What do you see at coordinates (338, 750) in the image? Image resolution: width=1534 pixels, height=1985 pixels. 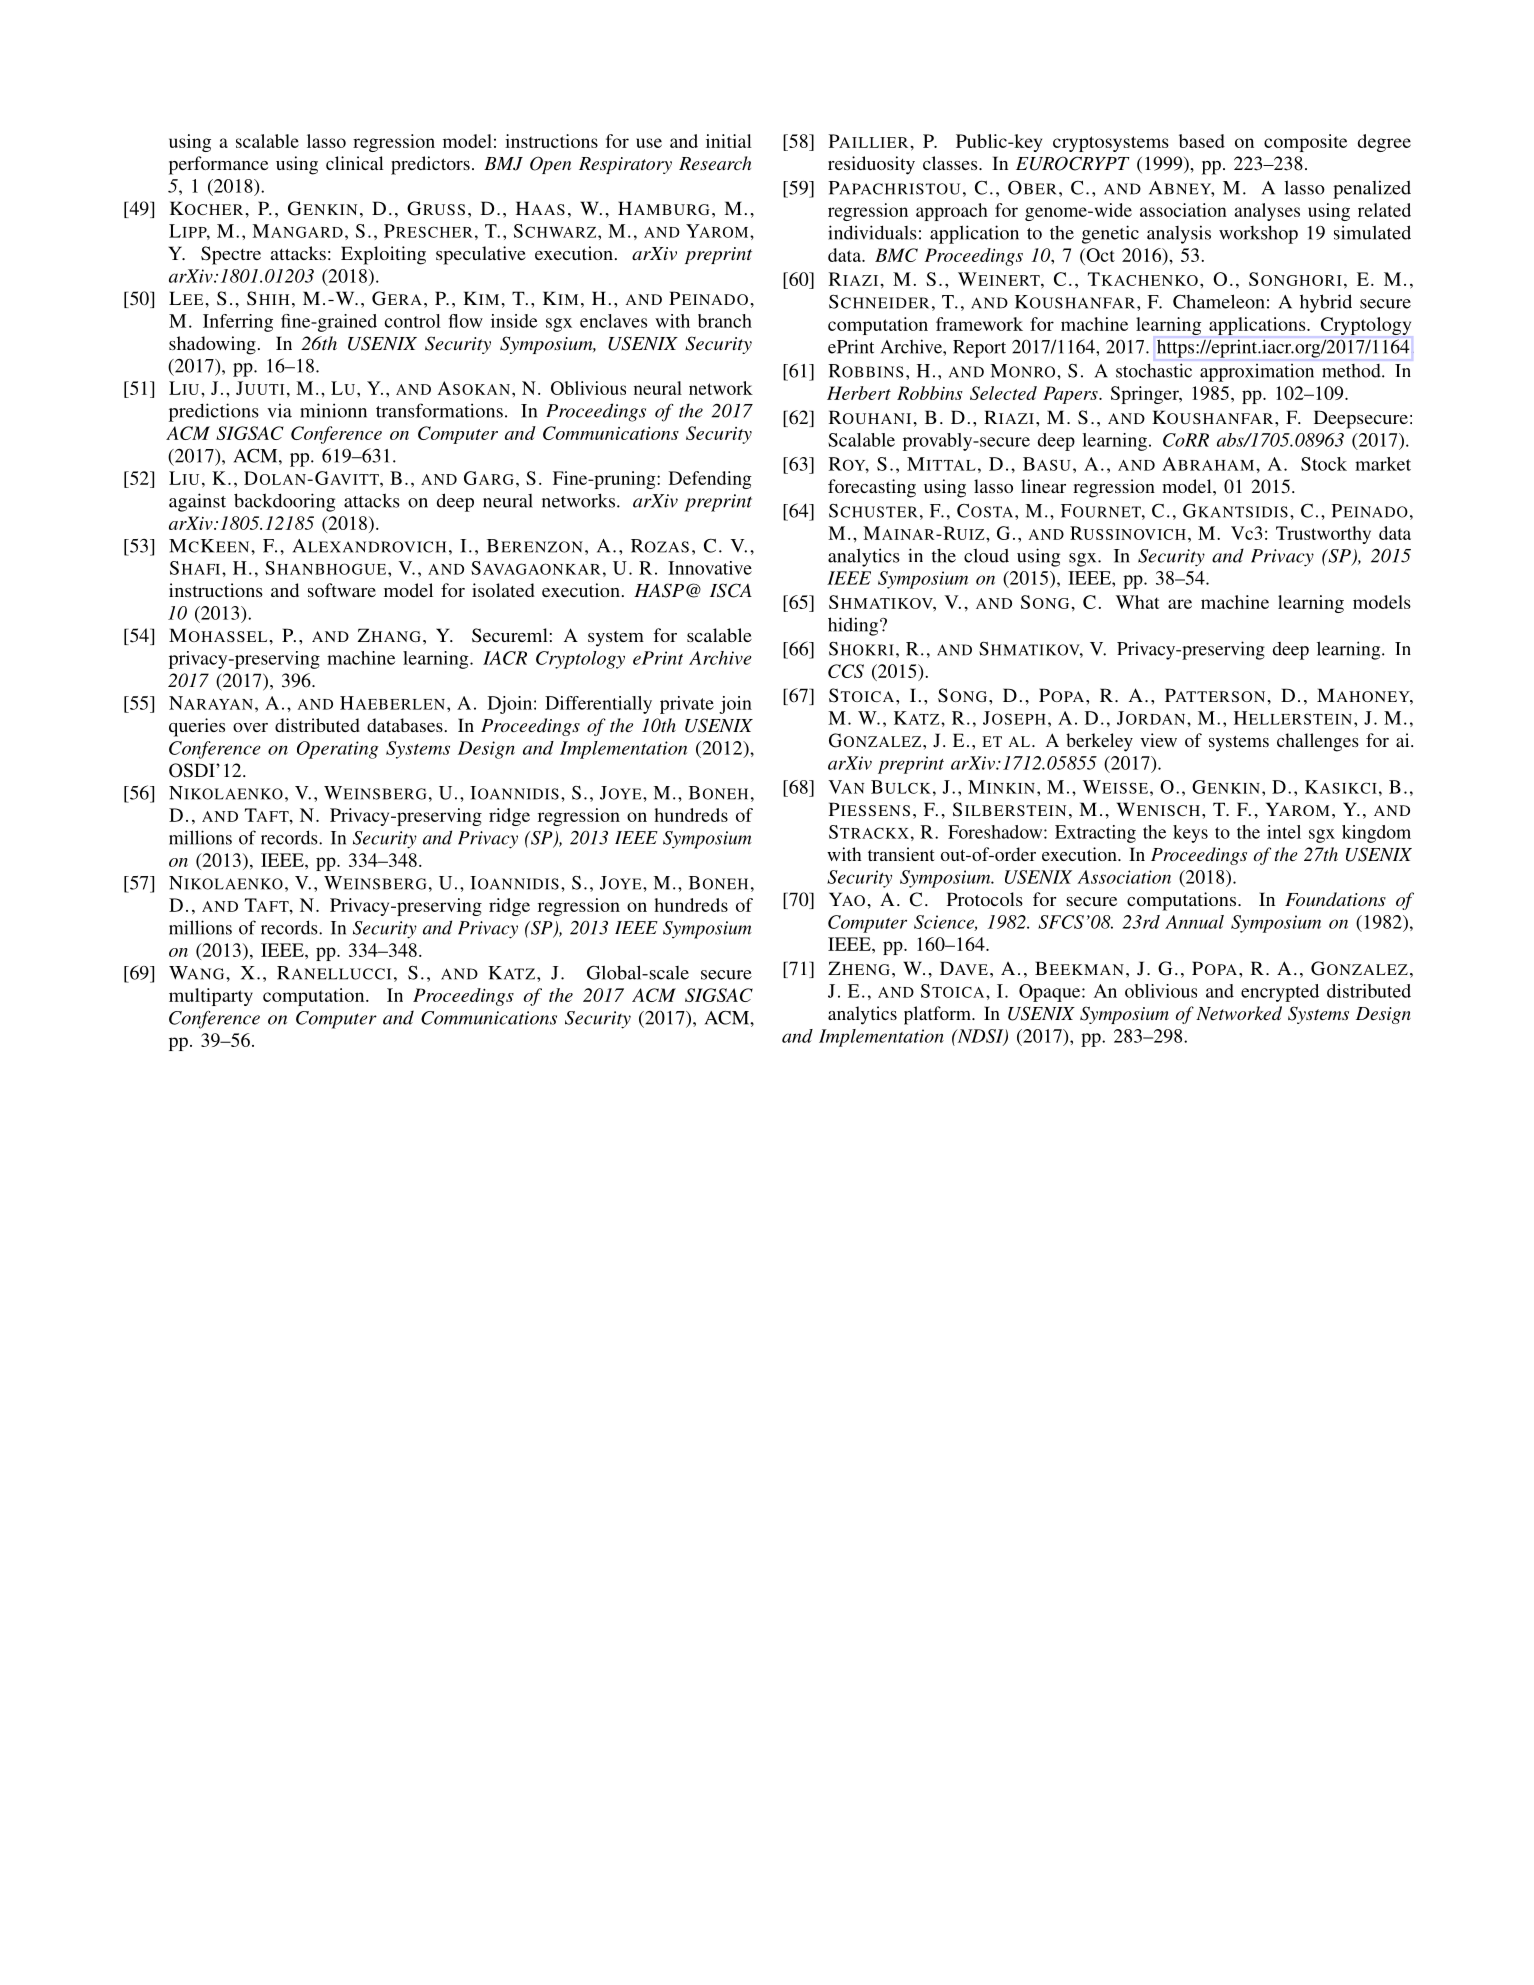 I see `Operating` at bounding box center [338, 750].
